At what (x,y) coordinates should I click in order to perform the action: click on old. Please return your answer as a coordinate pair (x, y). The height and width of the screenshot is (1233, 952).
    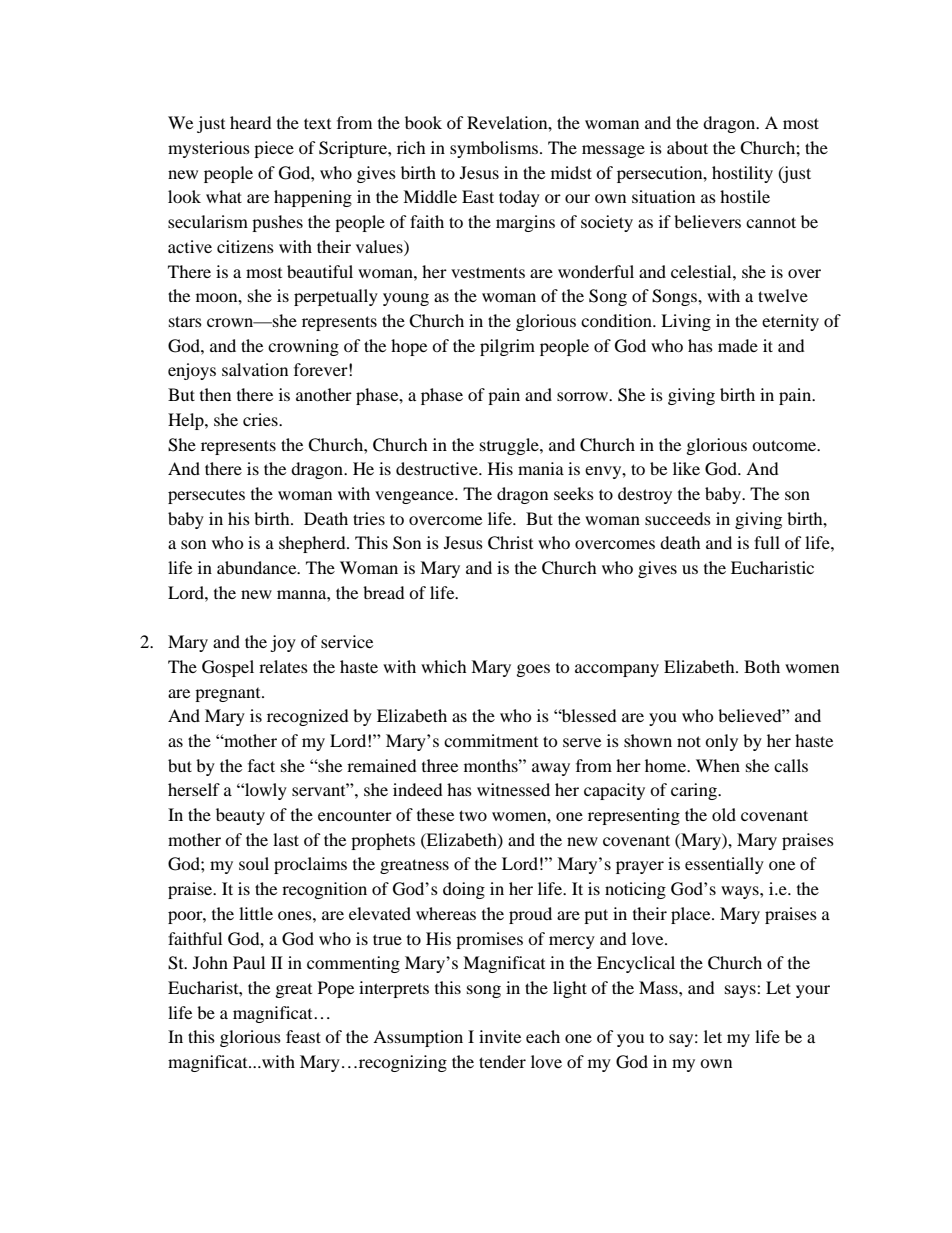
    Looking at the image, I should click on (724, 814).
